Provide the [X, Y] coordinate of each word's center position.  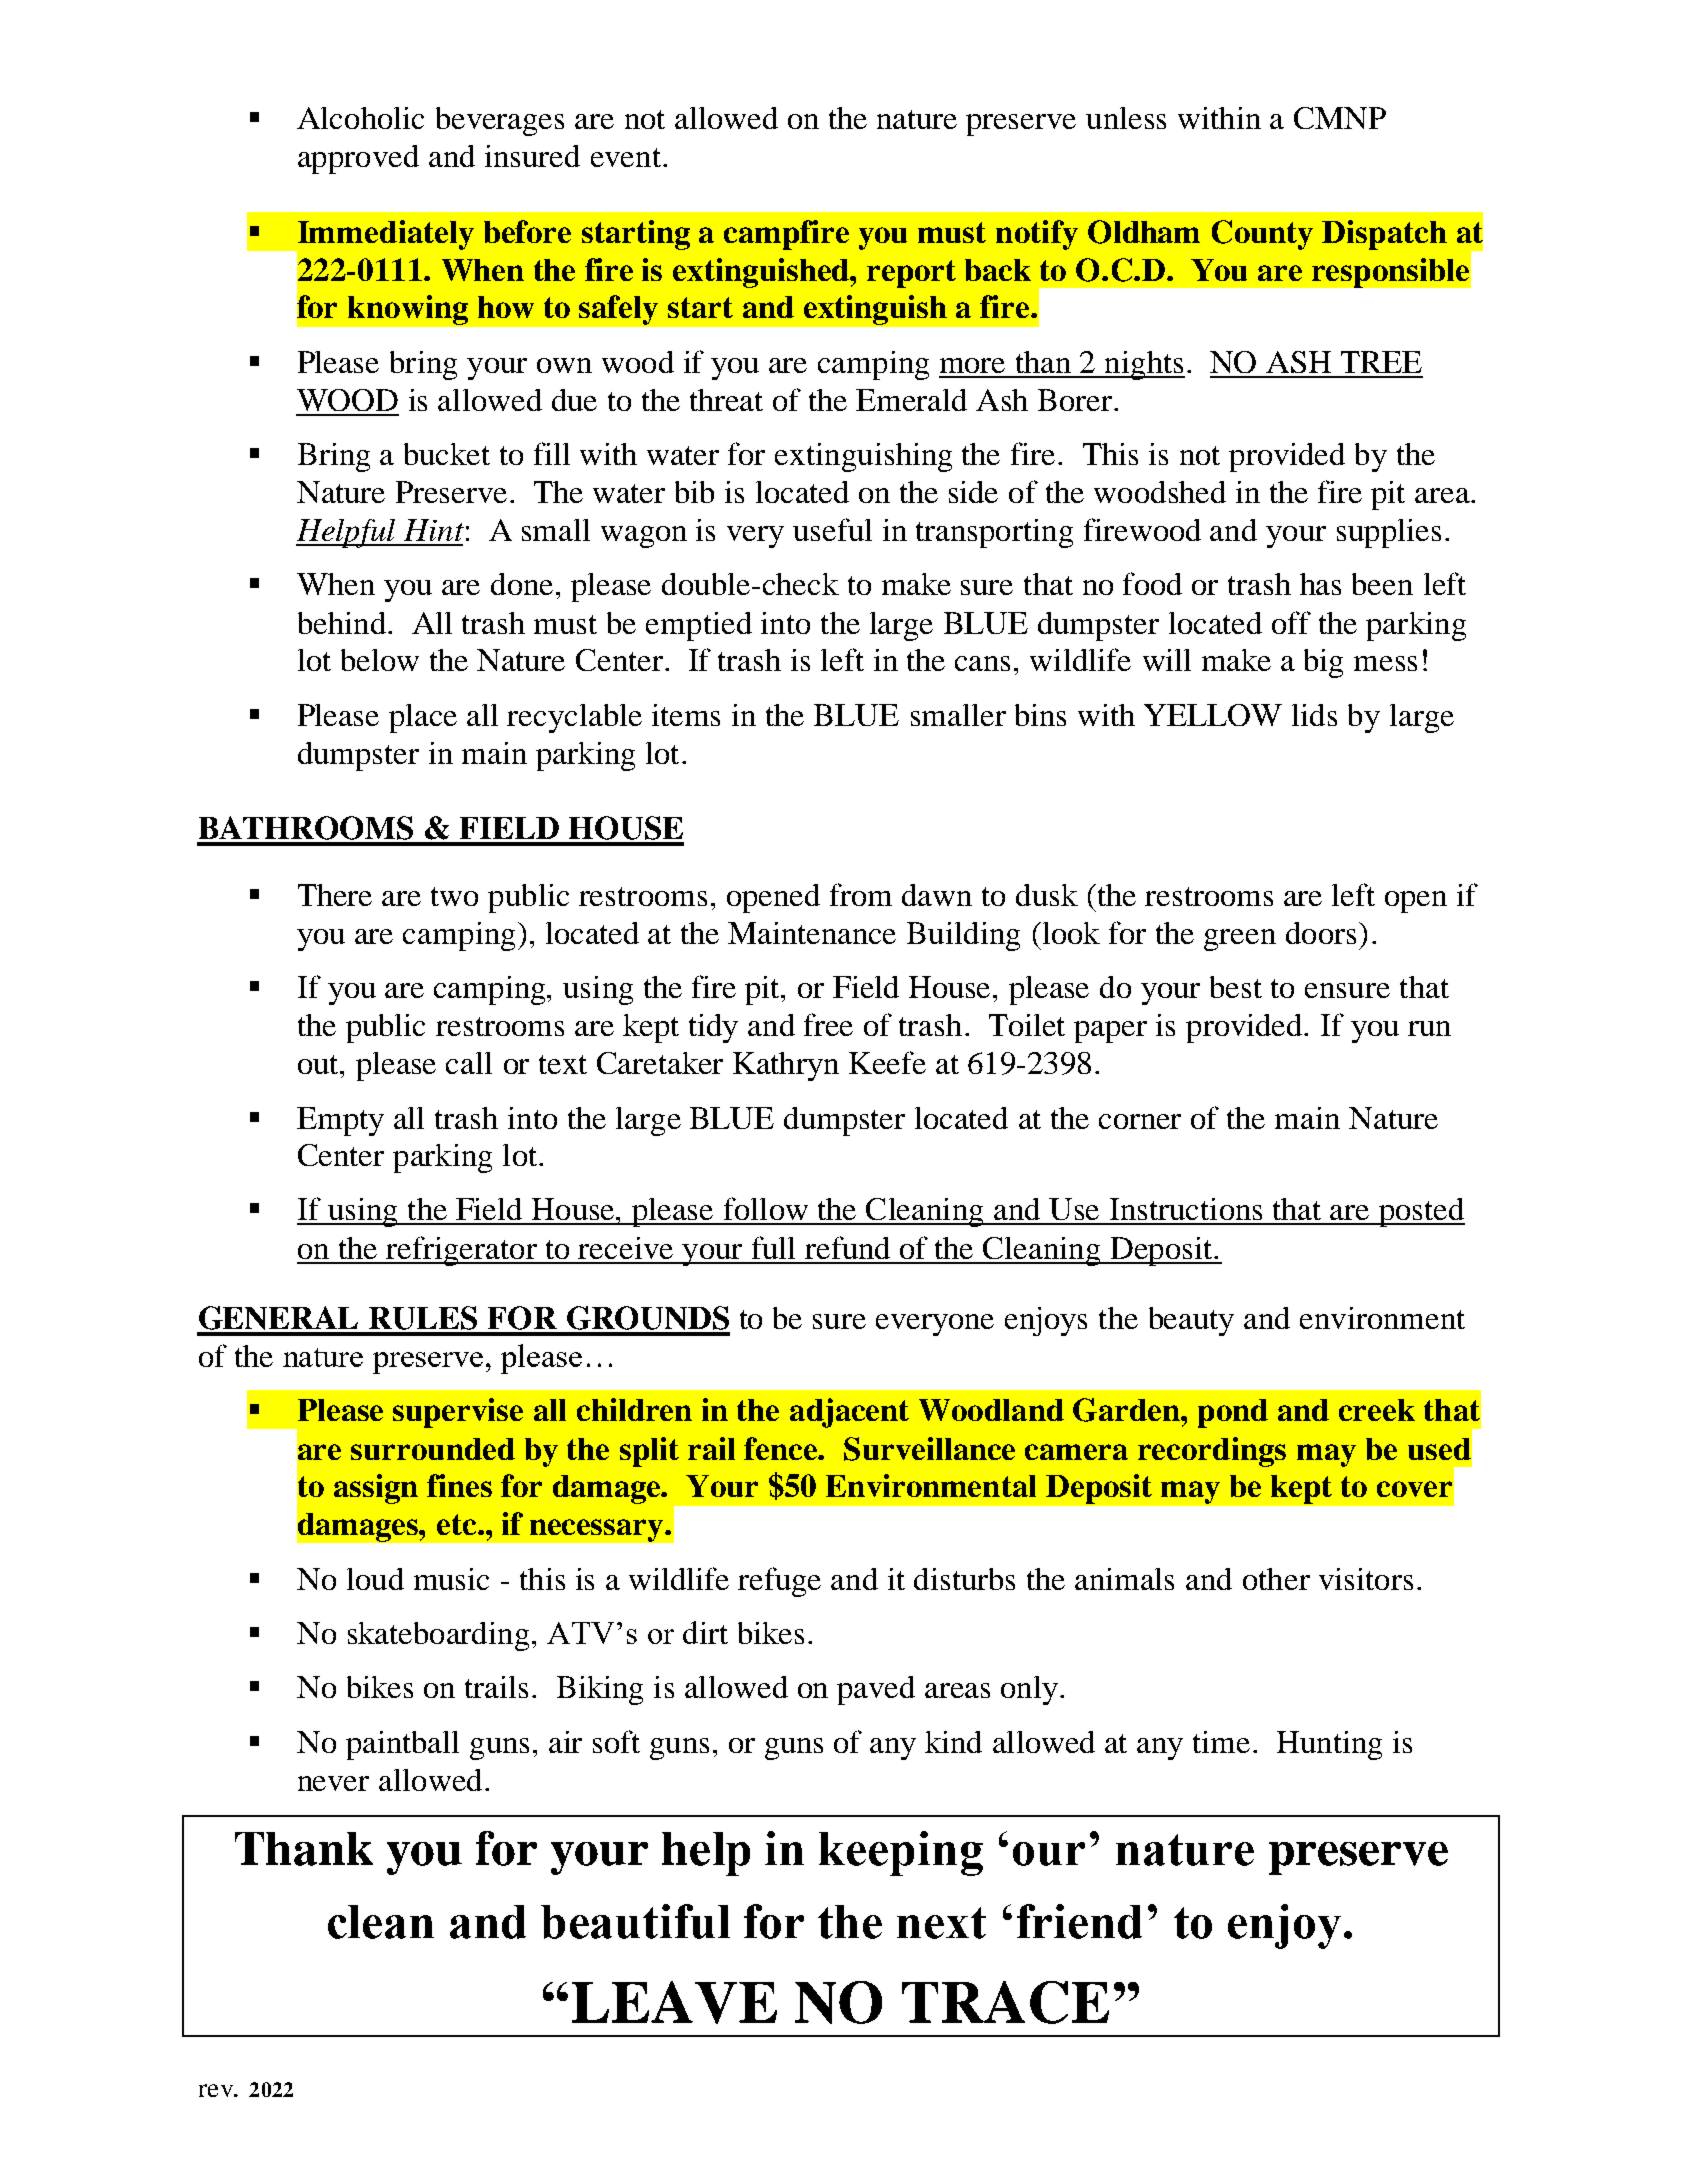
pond [1233, 1413]
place [423, 718]
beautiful [635, 1921]
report [911, 274]
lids [1314, 715]
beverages [500, 121]
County [1262, 235]
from [861, 894]
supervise [458, 1413]
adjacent [849, 1413]
